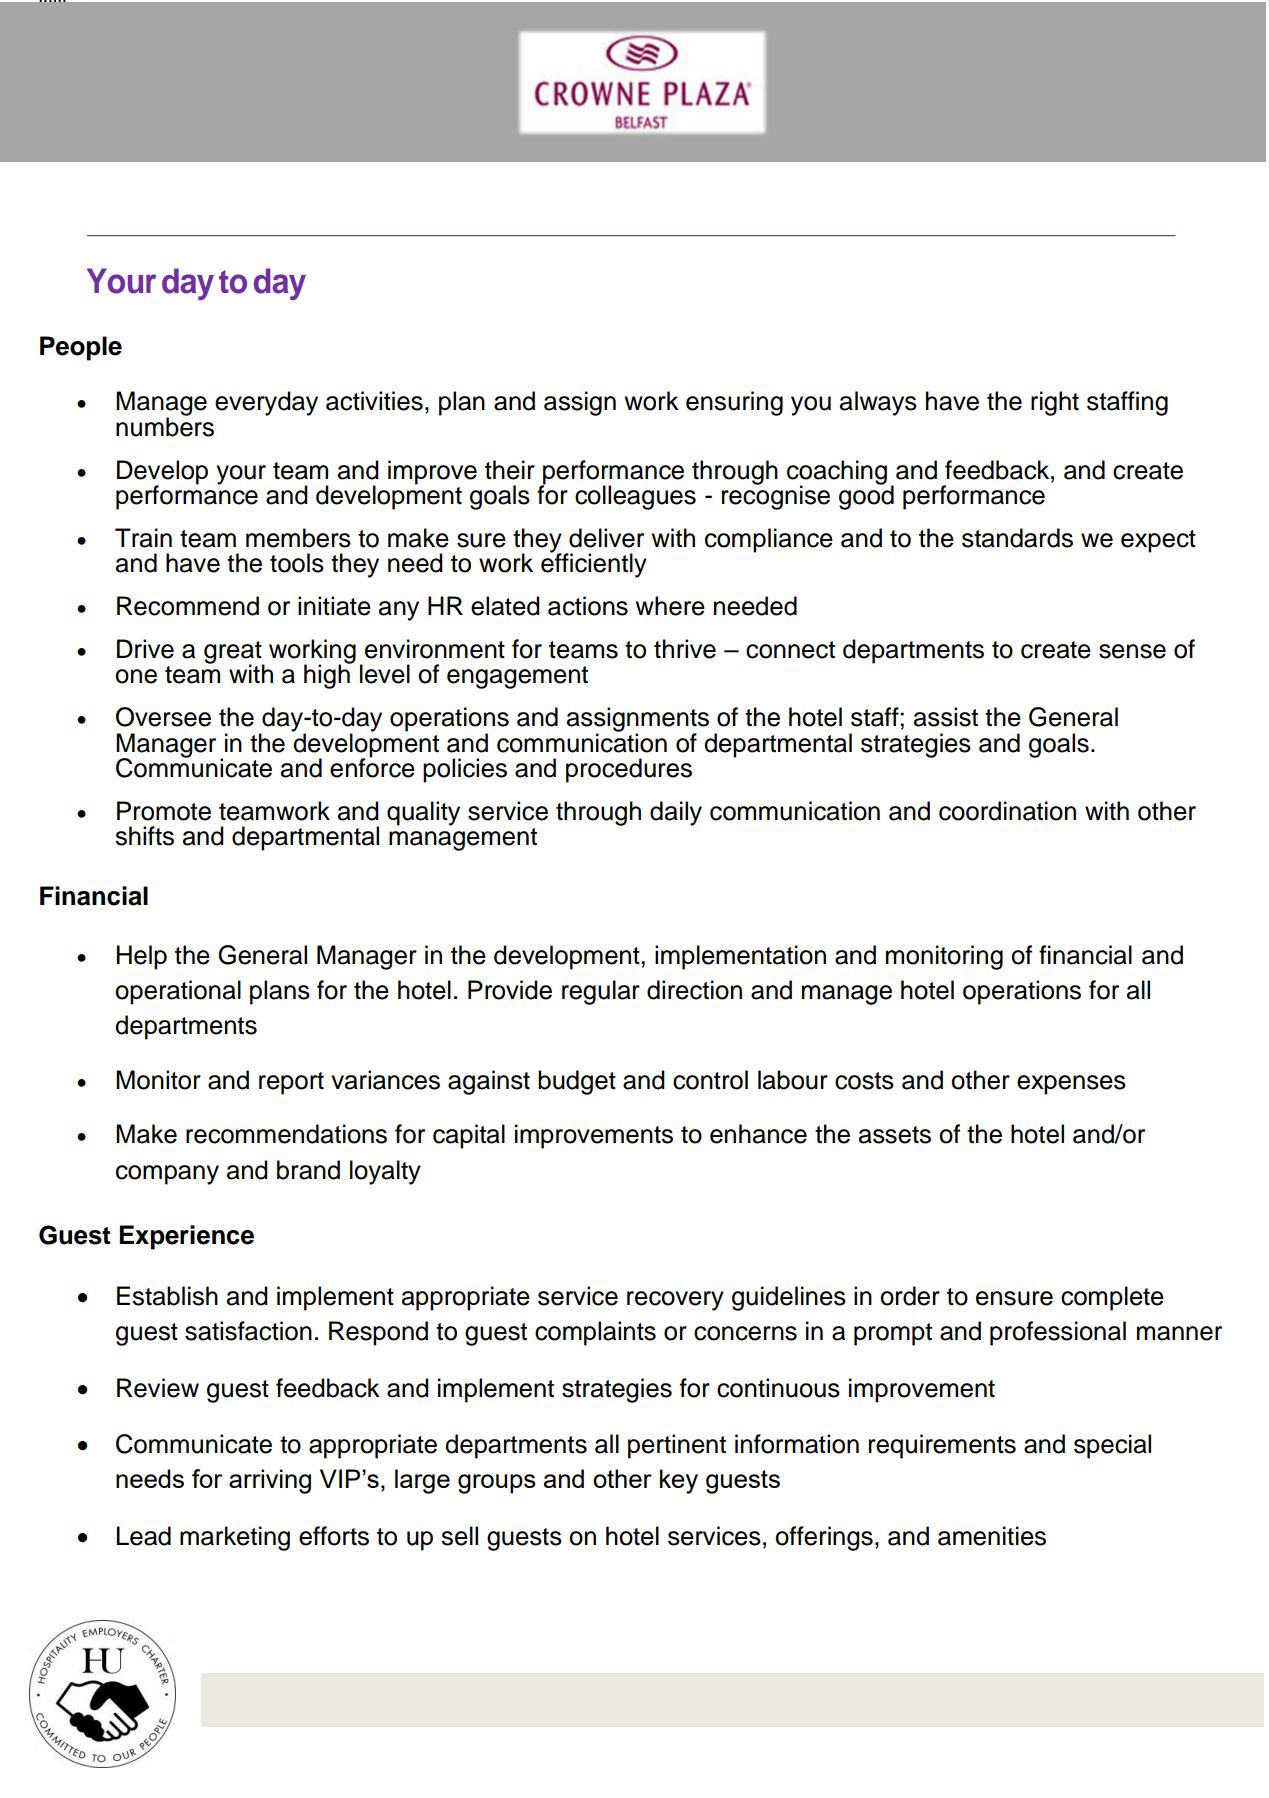  Describe the element at coordinates (270, 1481) in the screenshot. I see `arriving` at that location.
